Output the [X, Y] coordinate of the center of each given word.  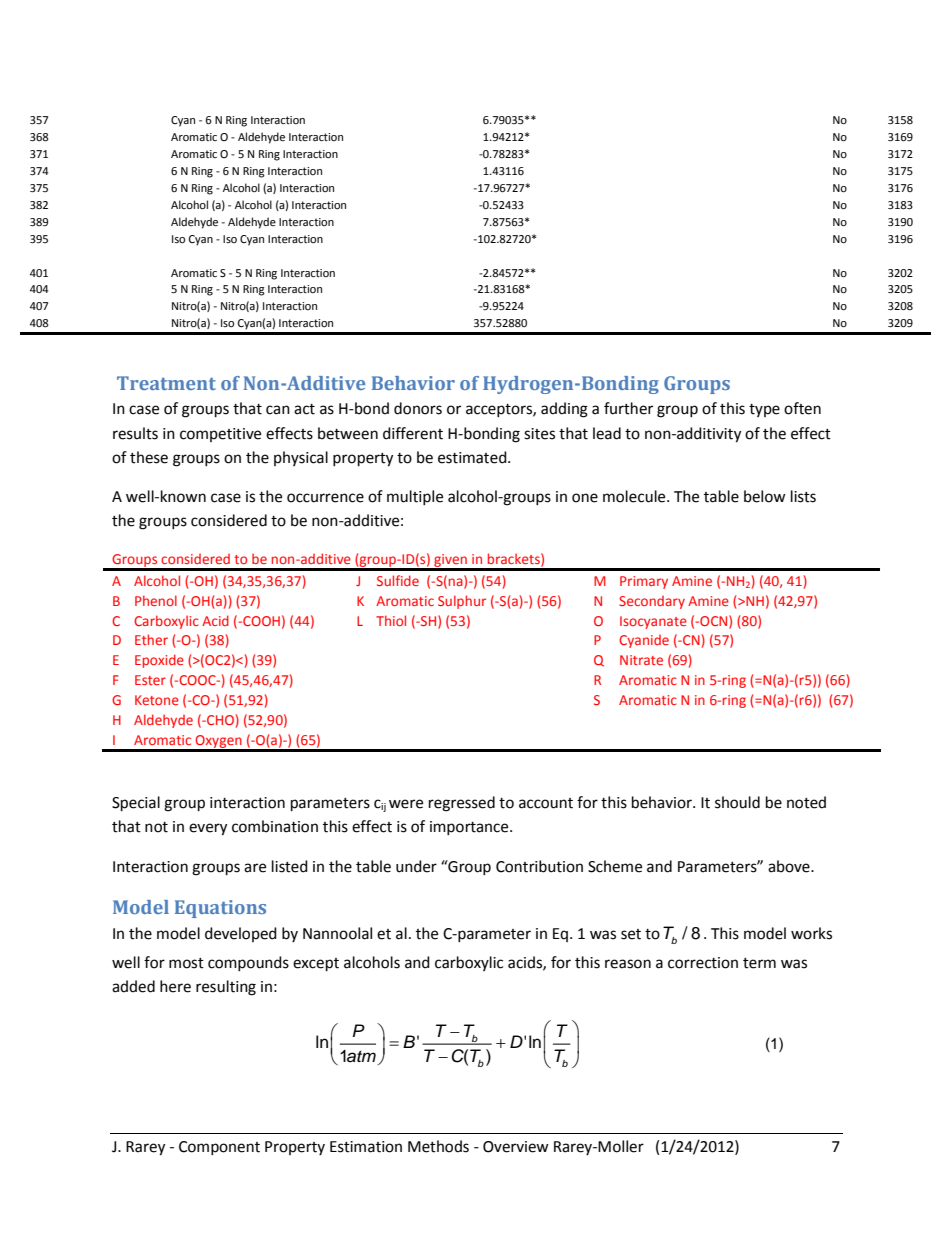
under [416, 866]
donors [418, 408]
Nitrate [641, 660]
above [790, 866]
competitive [220, 435]
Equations [220, 909]
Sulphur [462, 602]
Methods [438, 1146]
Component [219, 1148]
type [764, 410]
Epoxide [159, 661]
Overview [516, 1147]
